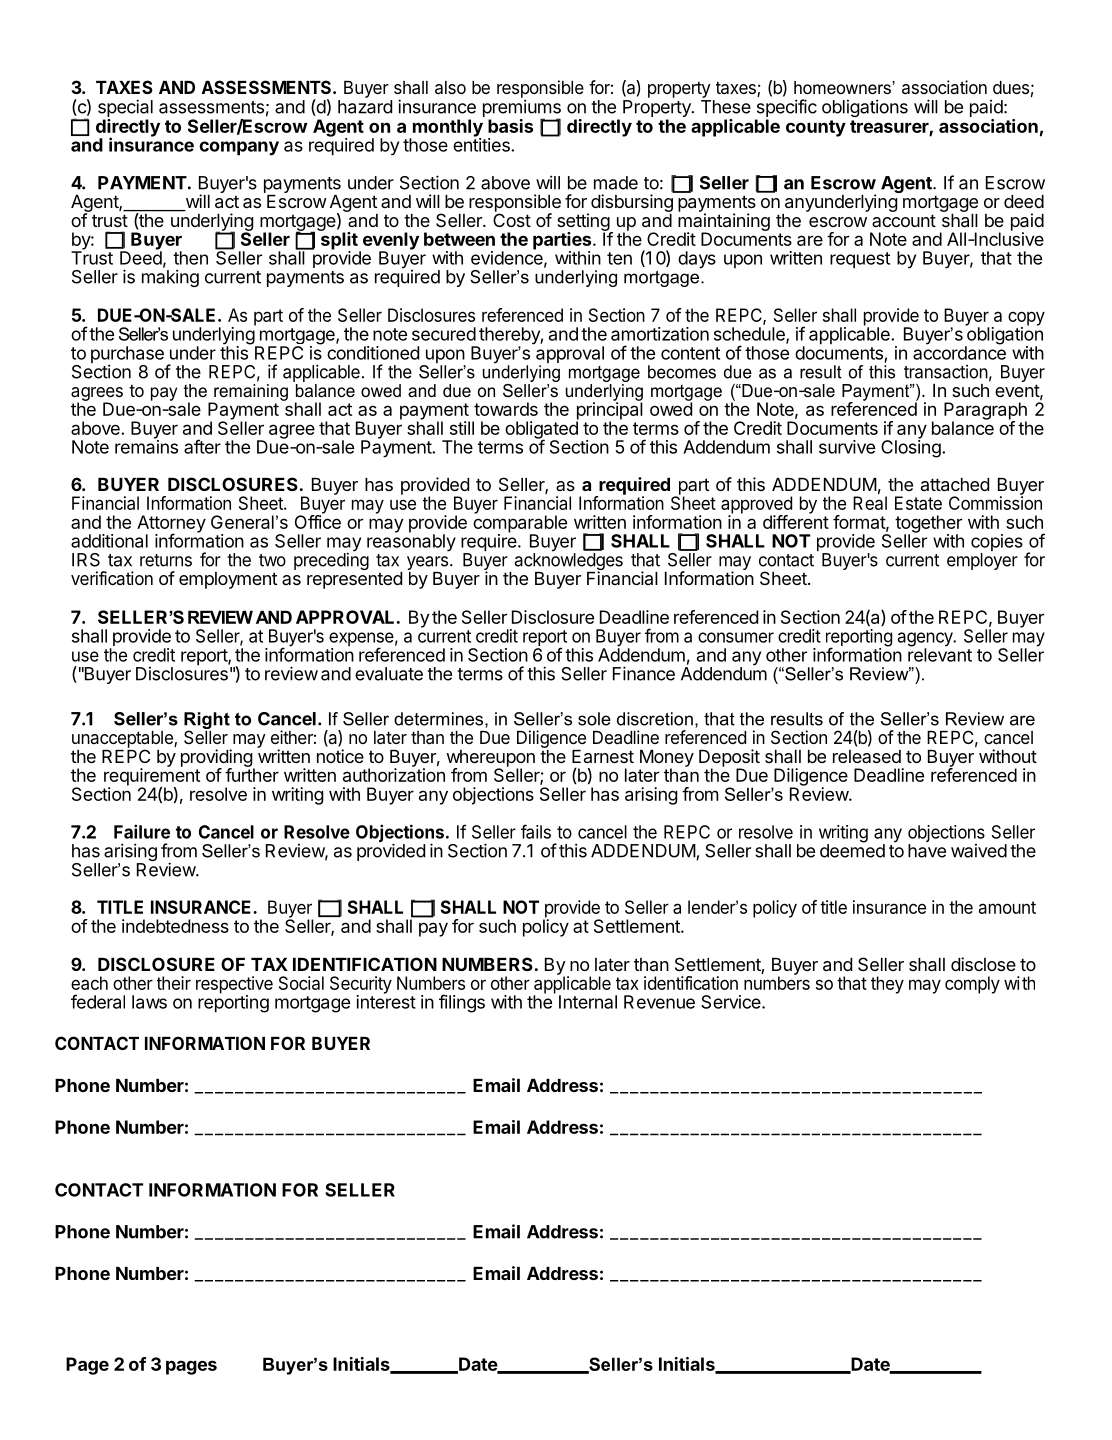 This screenshot has width=1112, height=1440. What do you see at coordinates (217, 759) in the screenshot?
I see `providing` at bounding box center [217, 759].
